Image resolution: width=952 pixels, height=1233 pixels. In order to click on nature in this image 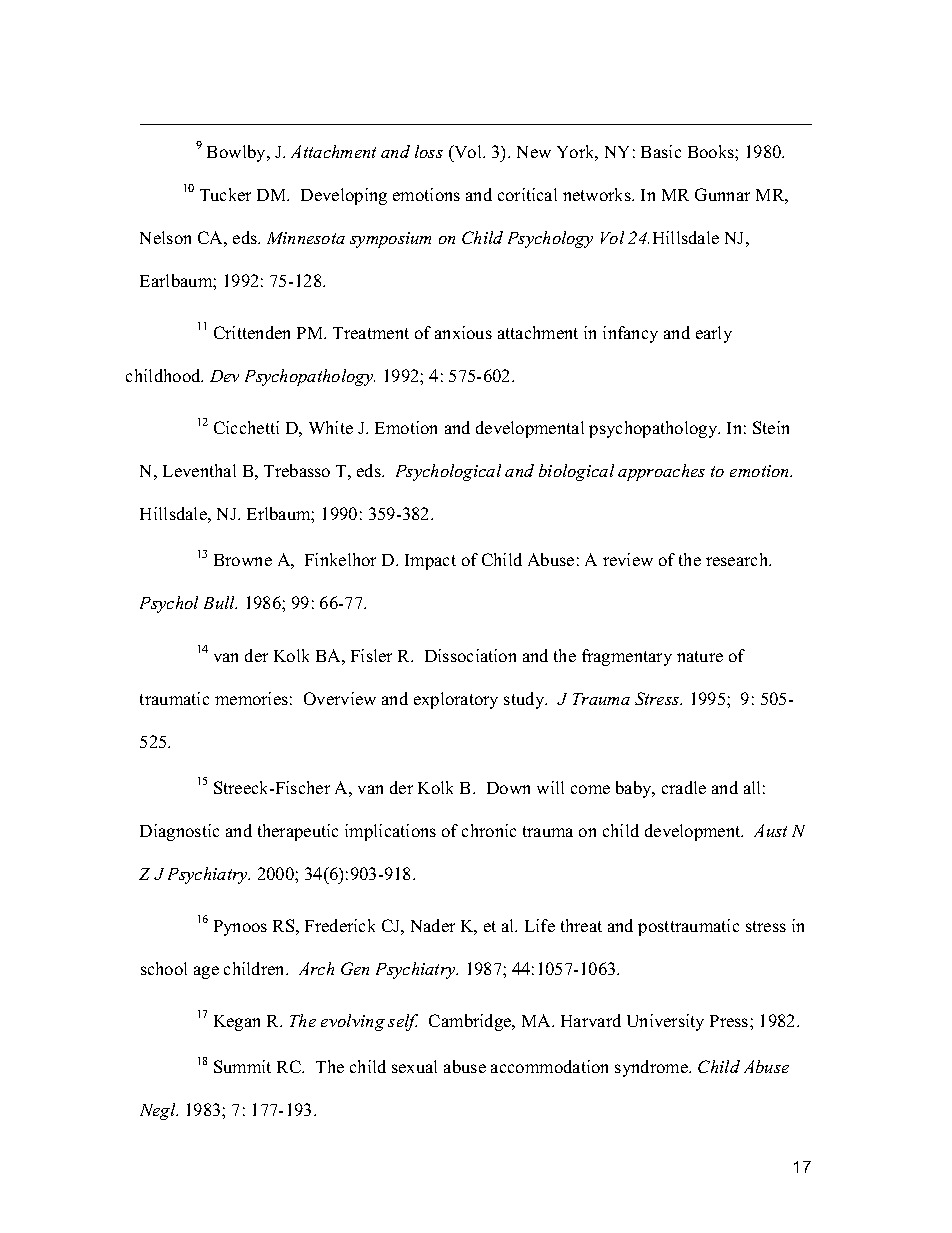, I will do `click(700, 656)`.
